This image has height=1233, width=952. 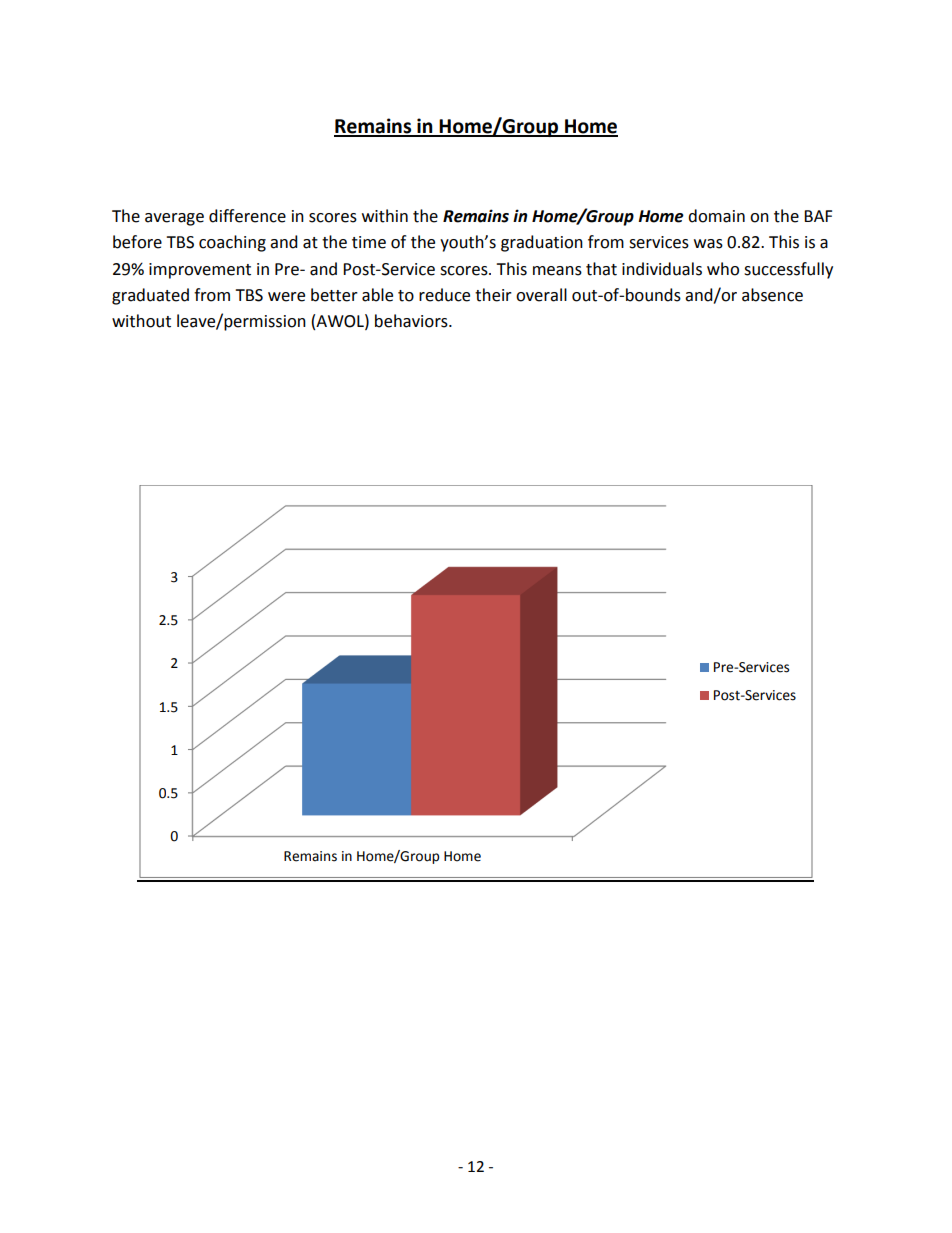 I want to click on absence, so click(x=772, y=295).
